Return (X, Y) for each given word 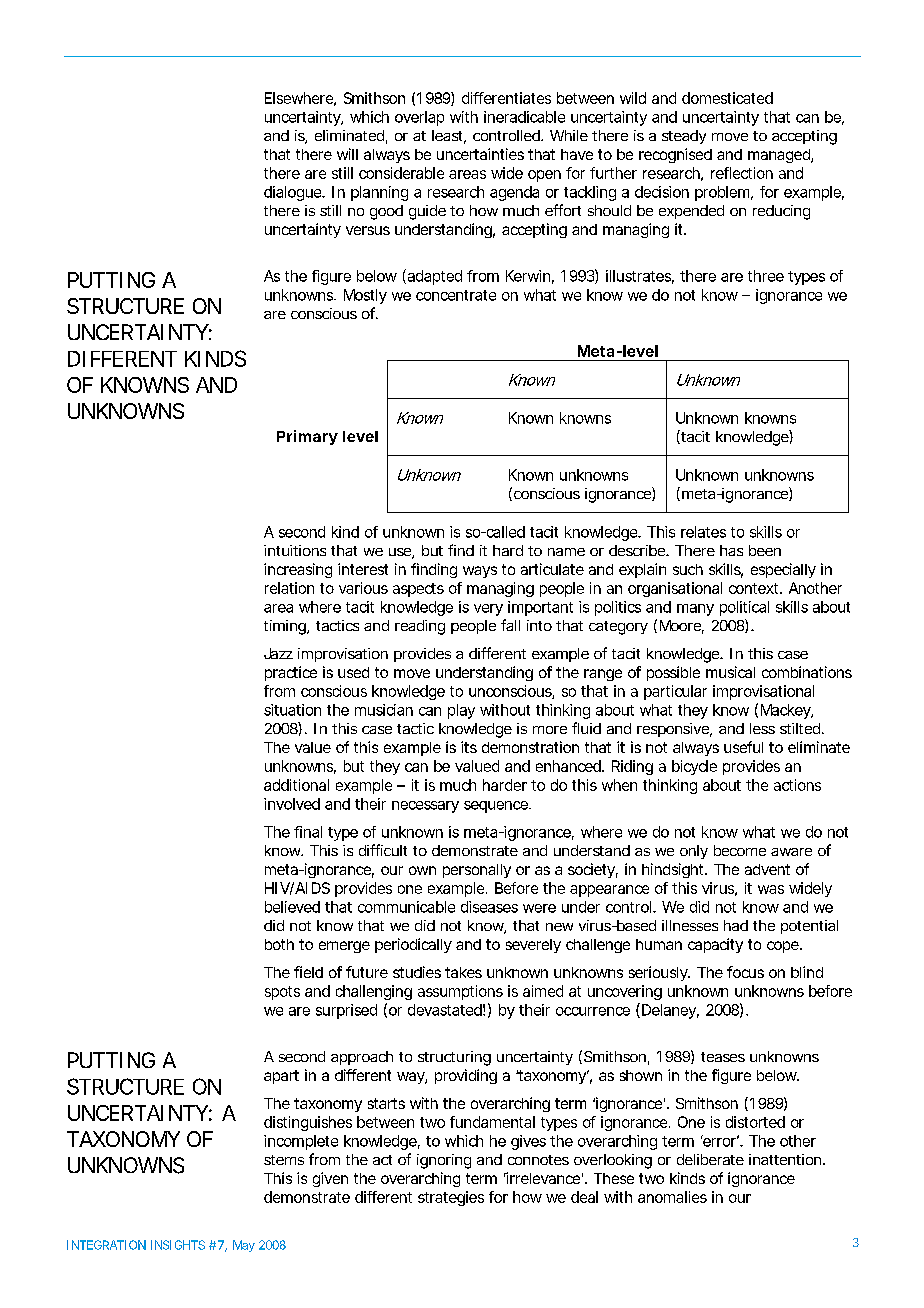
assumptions (460, 992)
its (469, 747)
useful (743, 747)
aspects (418, 590)
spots (282, 993)
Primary (307, 437)
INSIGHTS (178, 1245)
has (731, 550)
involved (292, 804)
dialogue (294, 193)
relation (289, 588)
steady (684, 137)
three (766, 276)
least (449, 137)
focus (745, 972)
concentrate (456, 295)
